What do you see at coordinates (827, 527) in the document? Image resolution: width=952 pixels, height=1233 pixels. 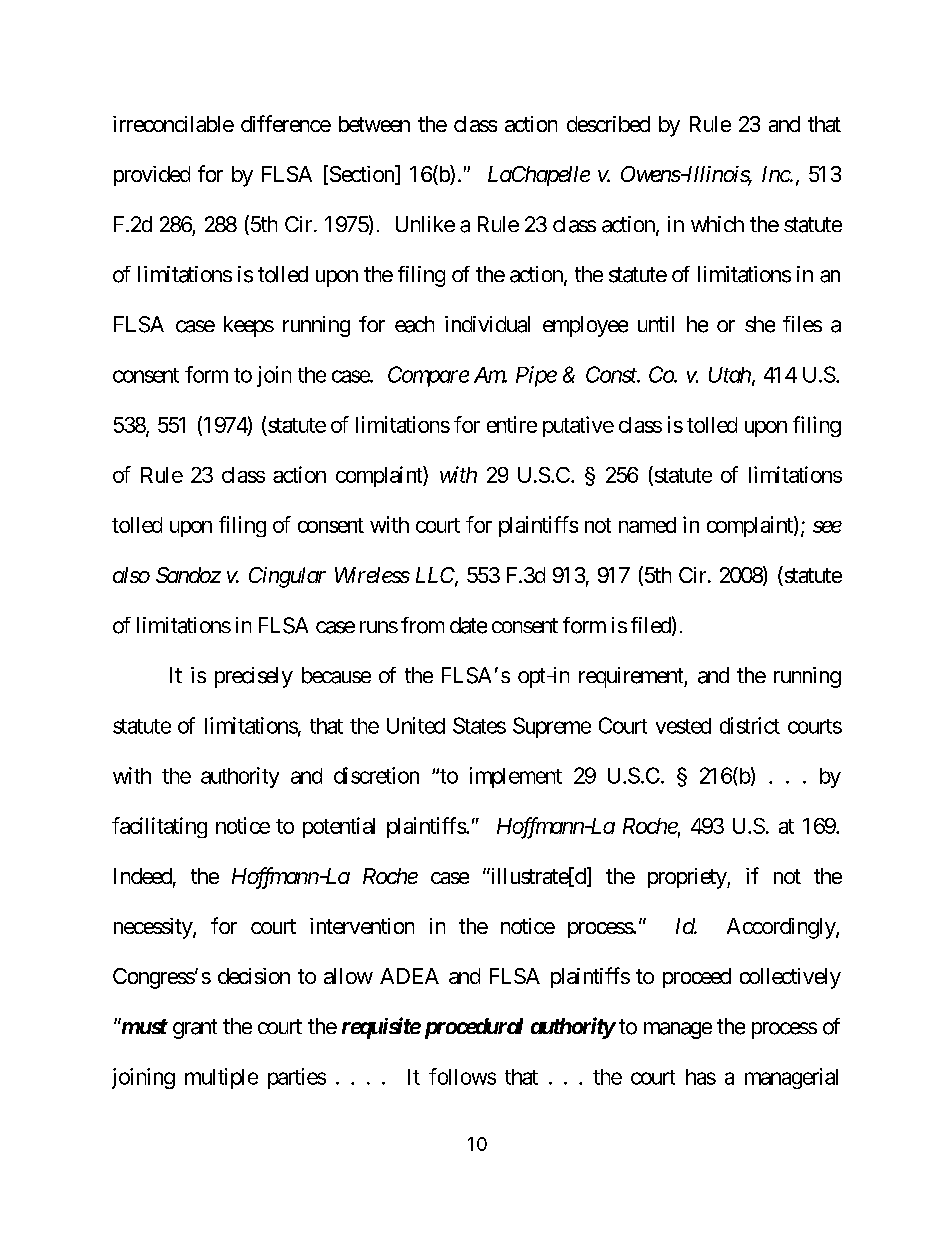 I see `see` at bounding box center [827, 527].
